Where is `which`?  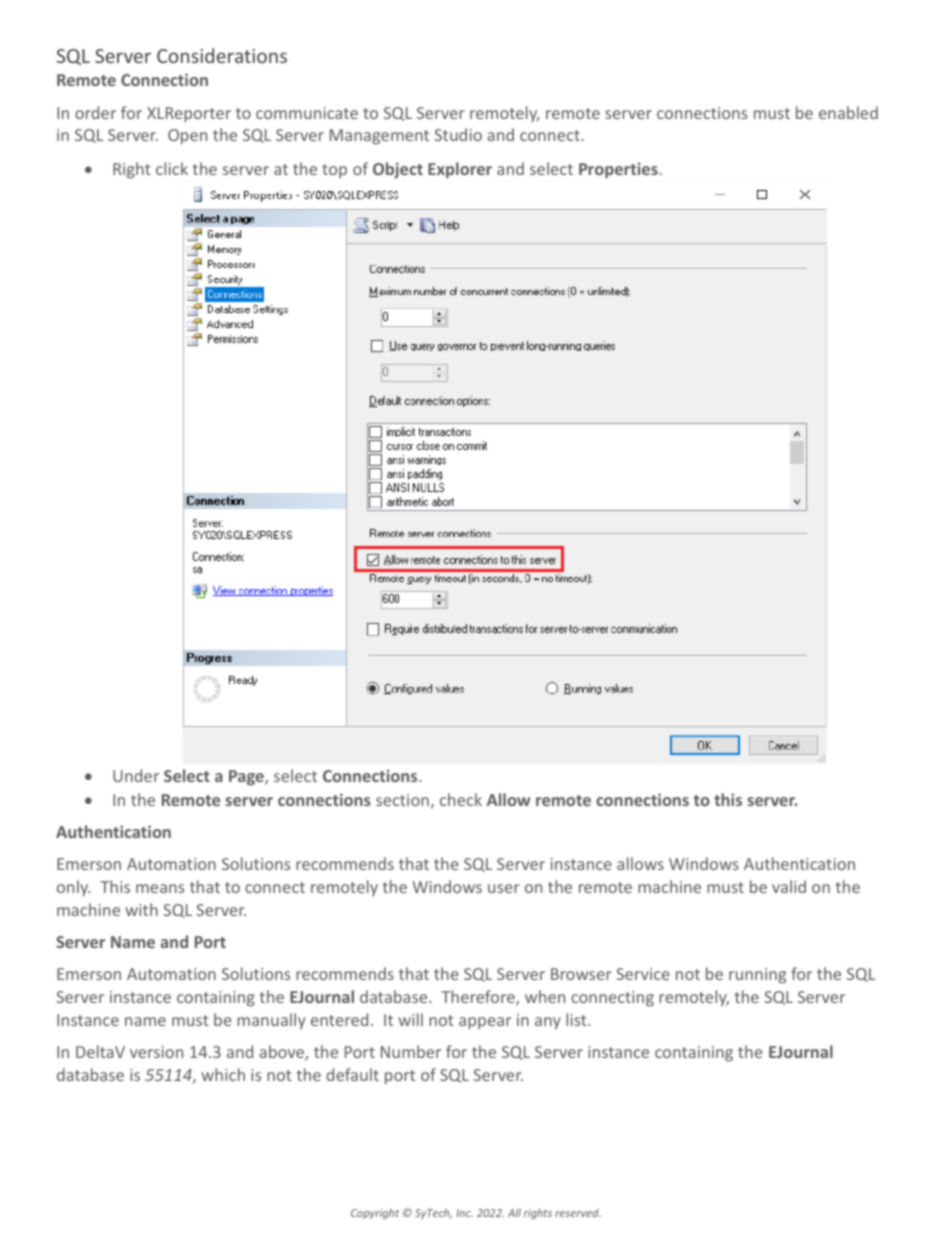
which is located at coordinates (223, 1074).
